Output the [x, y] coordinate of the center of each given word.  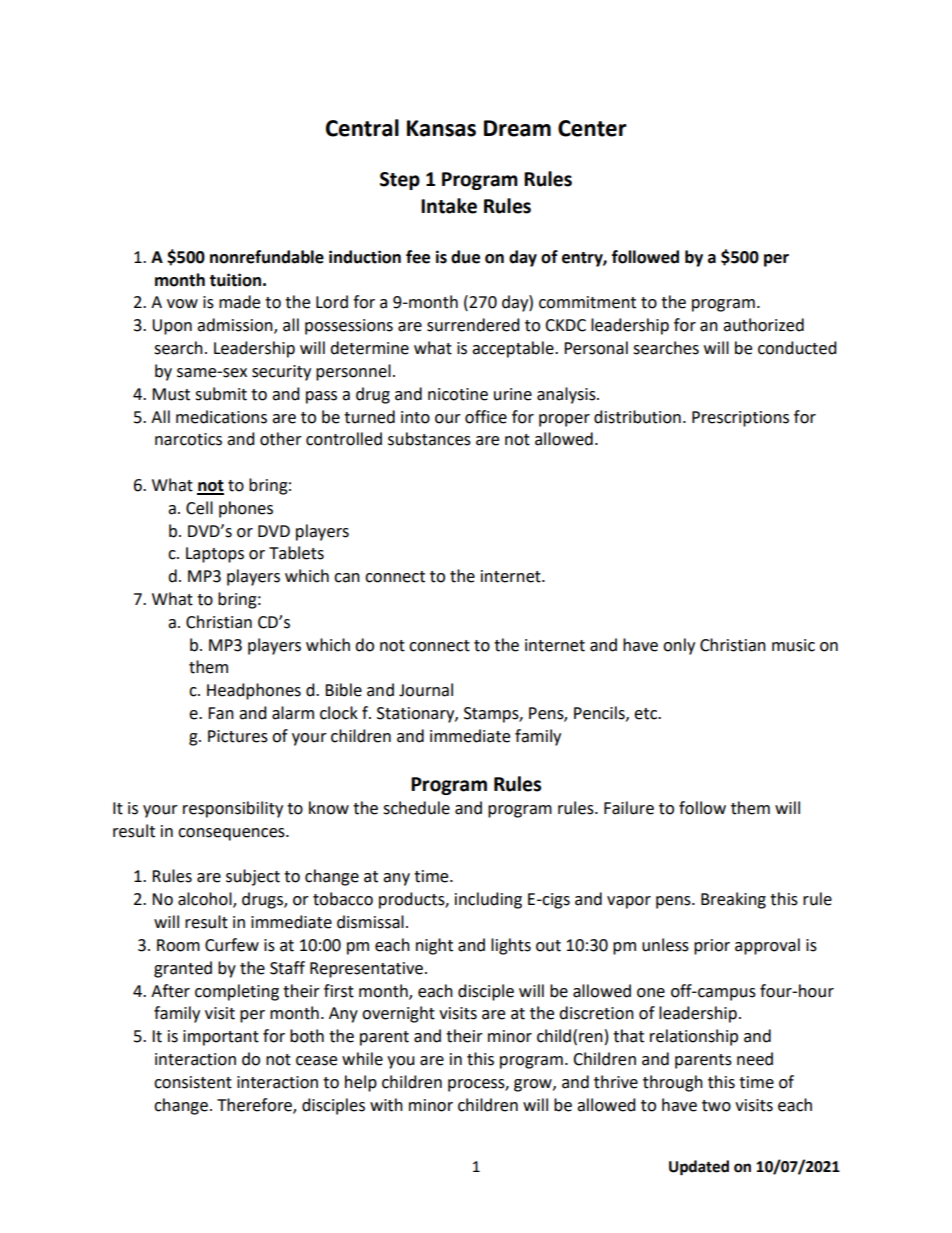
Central [362, 128]
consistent [193, 1082]
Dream [517, 128]
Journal [426, 690]
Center [592, 128]
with [386, 1105]
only [679, 646]
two [716, 1106]
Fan [221, 713]
